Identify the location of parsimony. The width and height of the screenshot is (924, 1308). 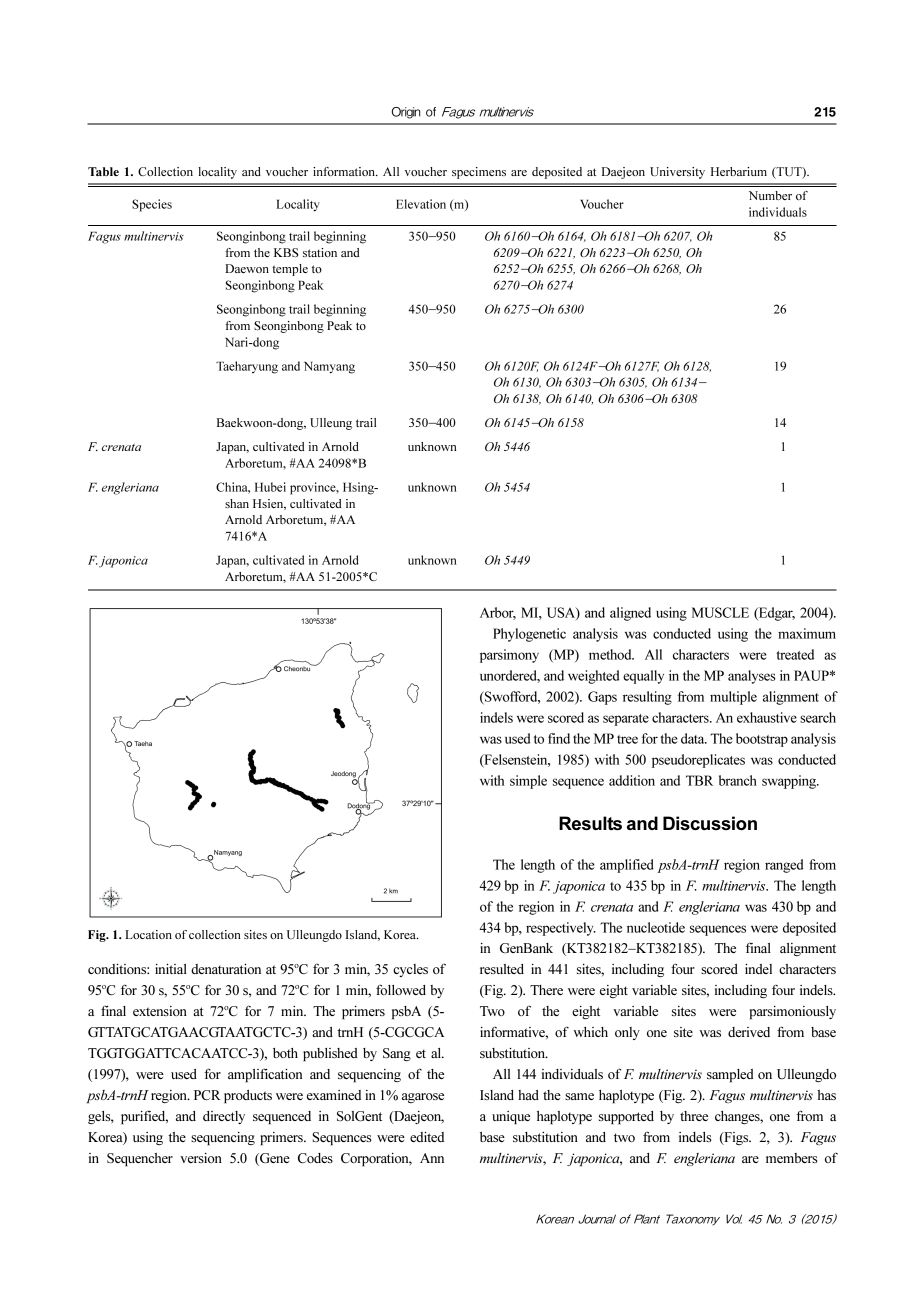
(509, 656).
